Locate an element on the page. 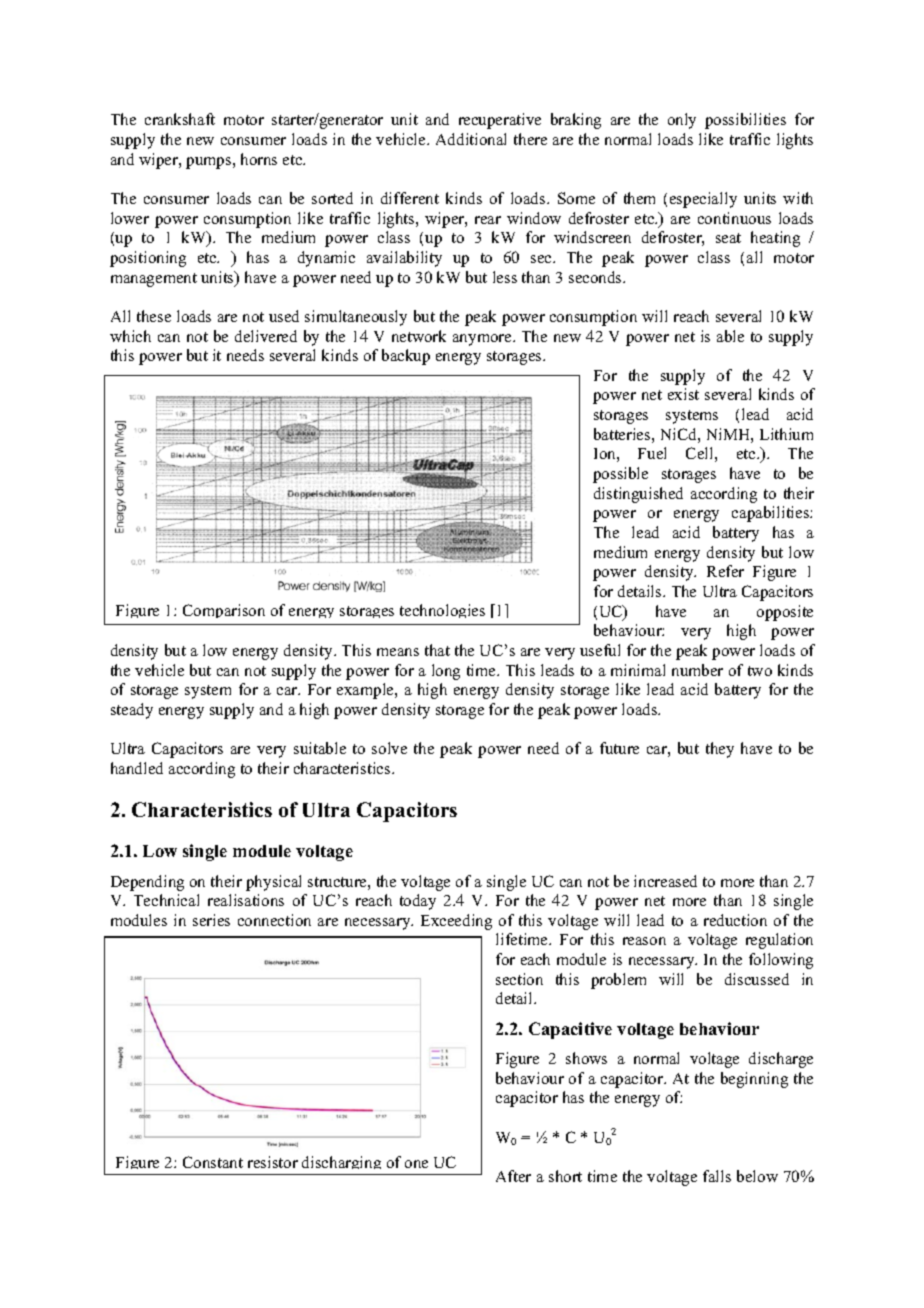 The width and height of the page is (924, 1308). Additional is located at coordinates (471, 139).
